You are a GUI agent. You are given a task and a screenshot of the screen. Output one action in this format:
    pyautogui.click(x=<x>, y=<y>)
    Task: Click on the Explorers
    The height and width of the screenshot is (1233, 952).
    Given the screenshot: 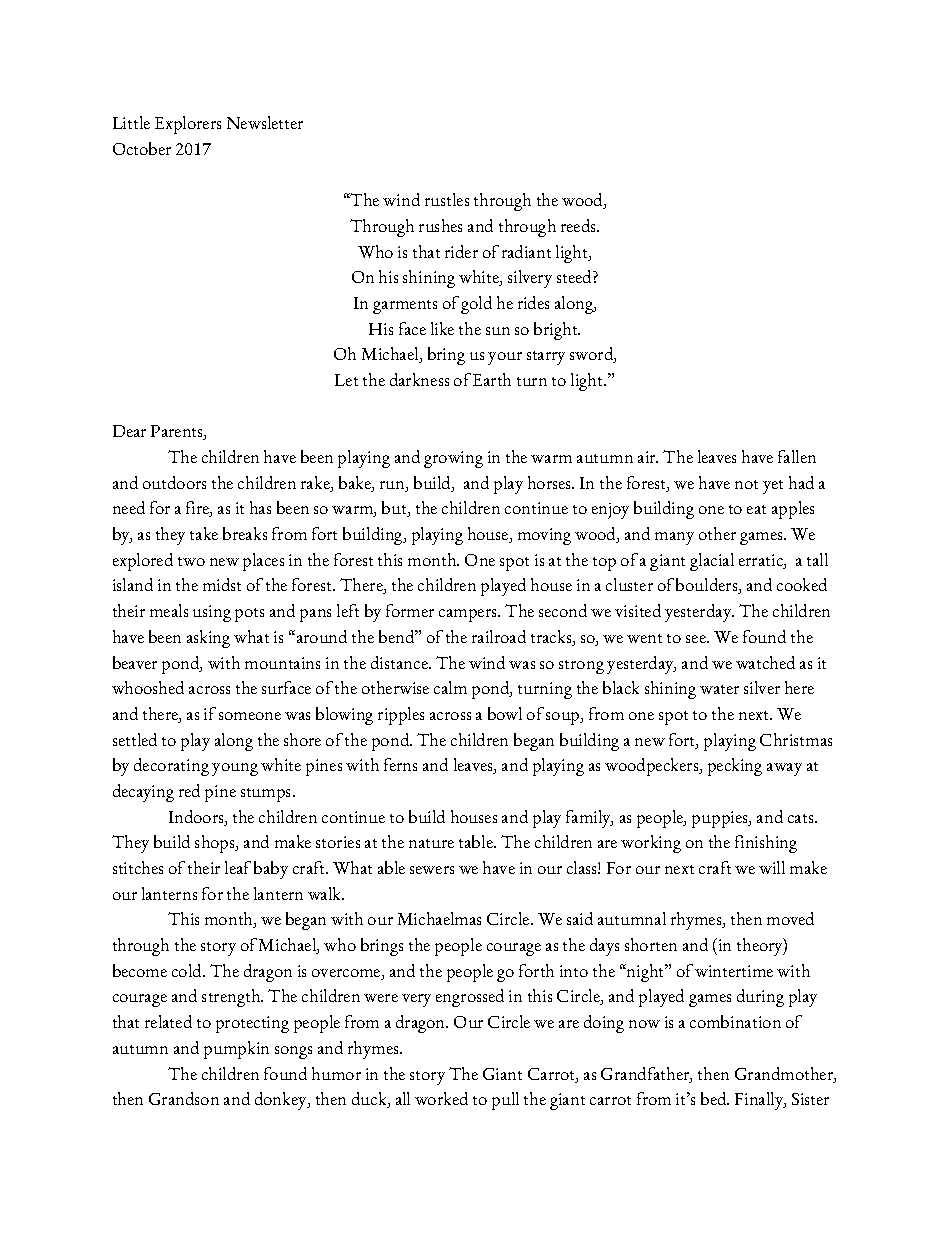 What is the action you would take?
    pyautogui.click(x=188, y=125)
